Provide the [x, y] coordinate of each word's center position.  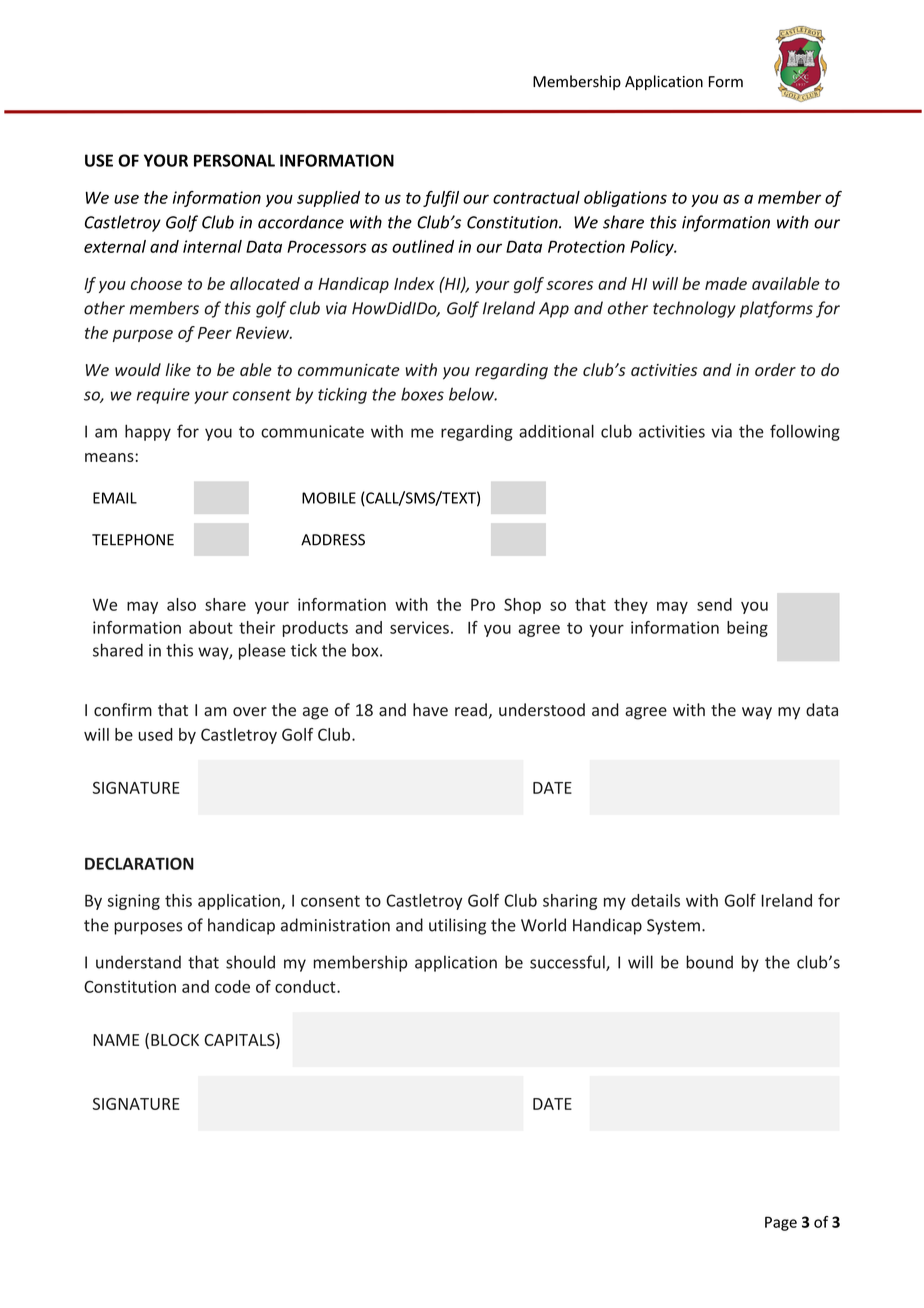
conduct [306, 986]
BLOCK [175, 1040]
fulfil [441, 199]
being [747, 629]
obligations [625, 199]
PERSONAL [234, 160]
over [250, 711]
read [471, 709]
